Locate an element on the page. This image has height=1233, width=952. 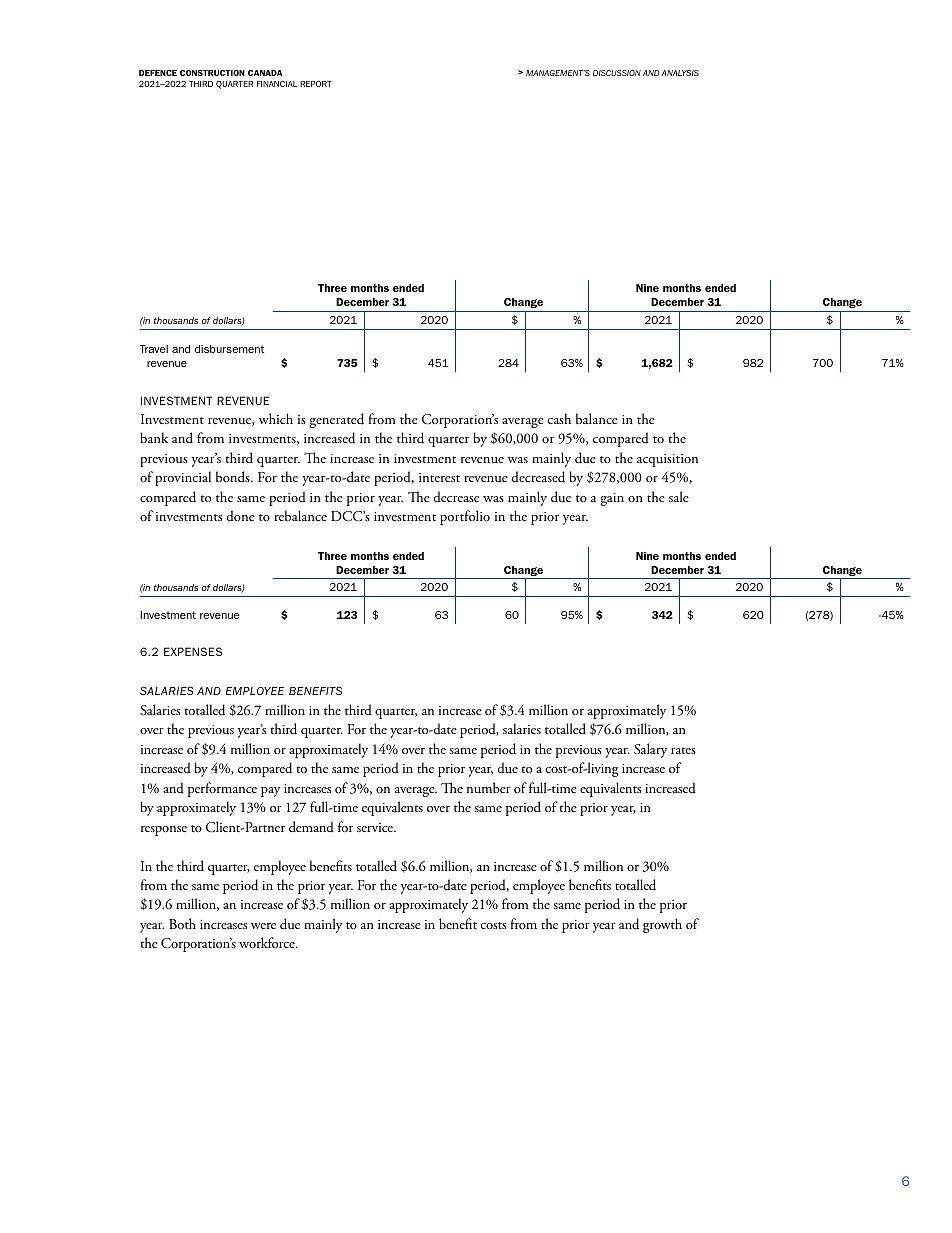
disbursement is located at coordinates (229, 349).
